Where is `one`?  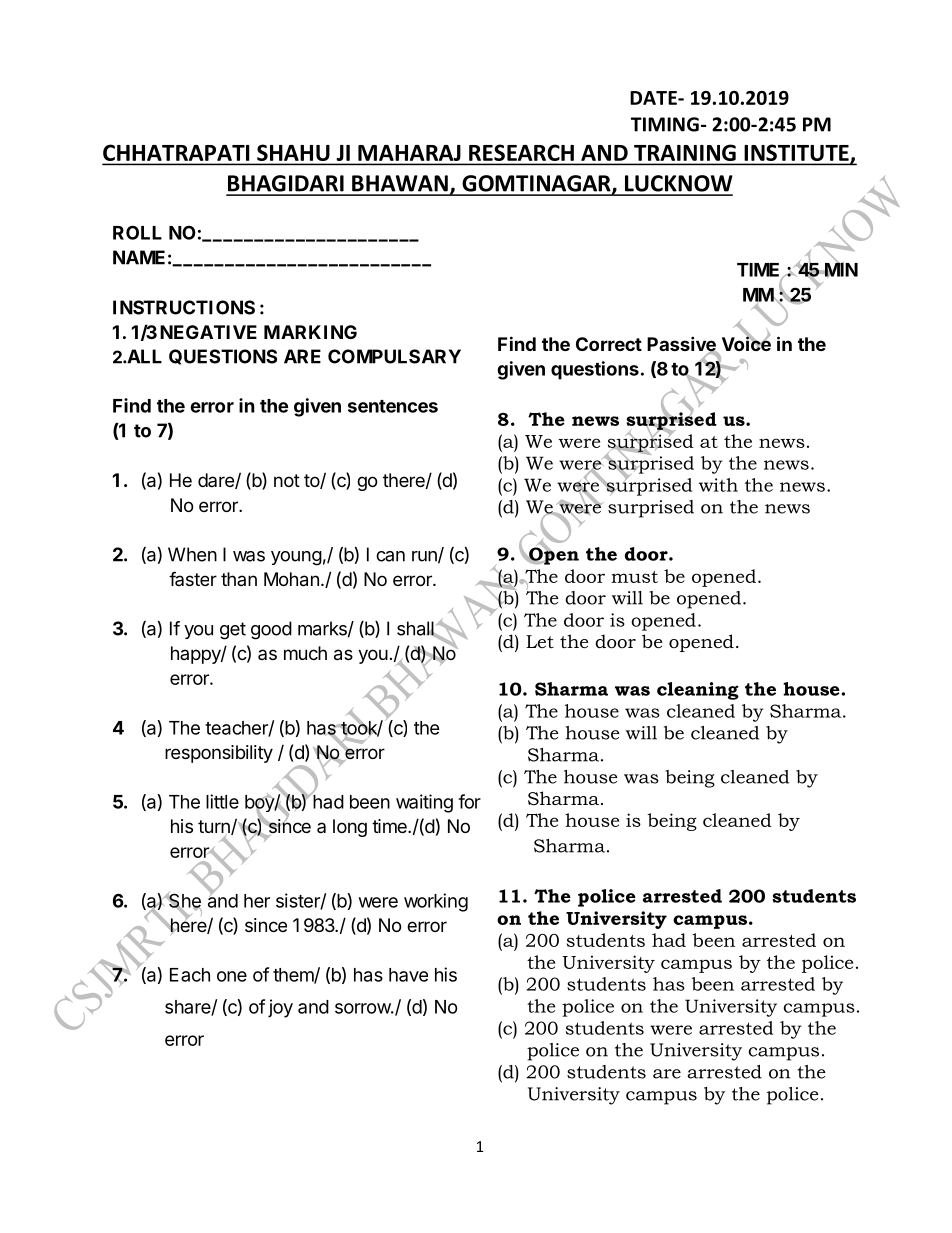 one is located at coordinates (232, 976).
